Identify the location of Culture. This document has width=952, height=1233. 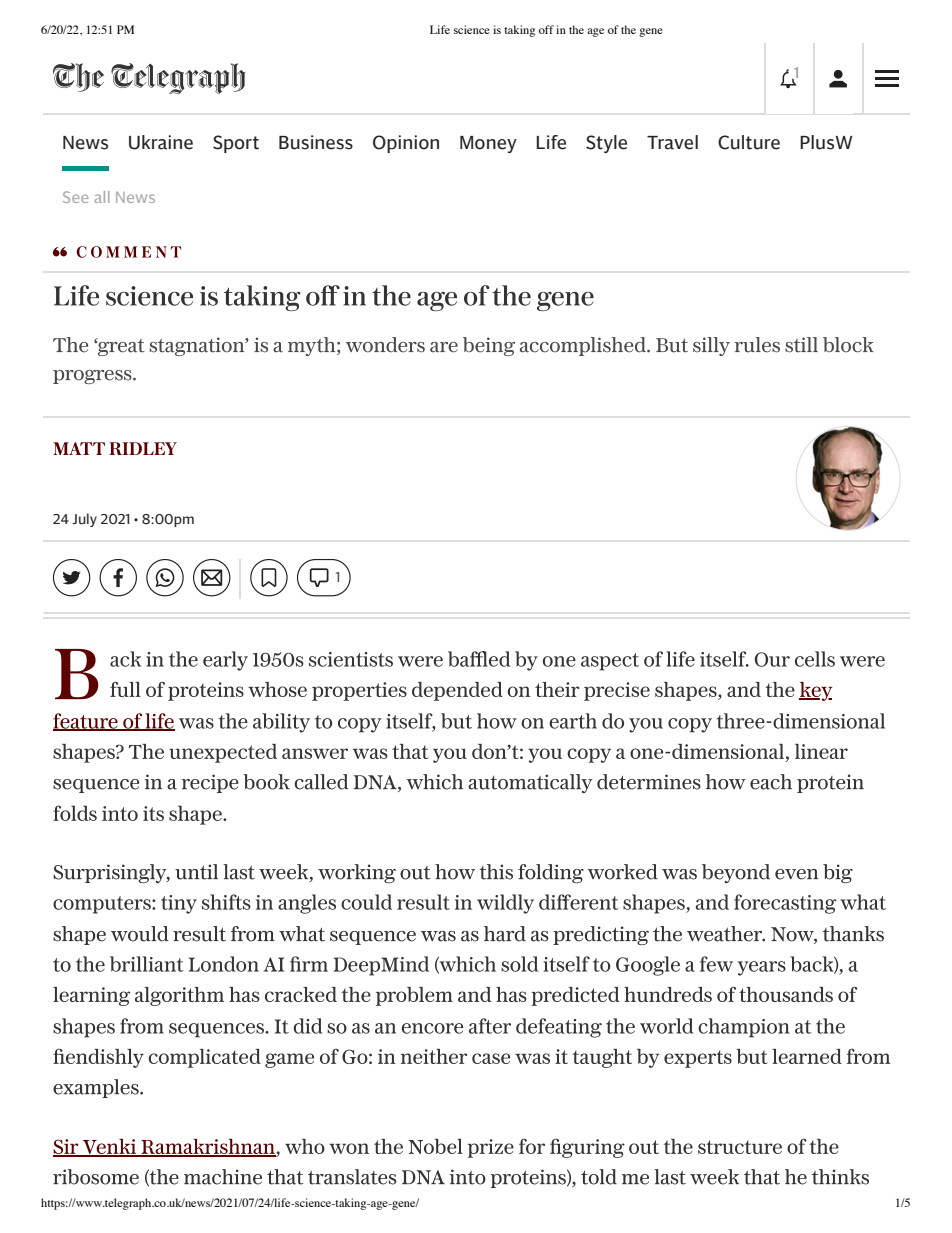
(749, 142).
